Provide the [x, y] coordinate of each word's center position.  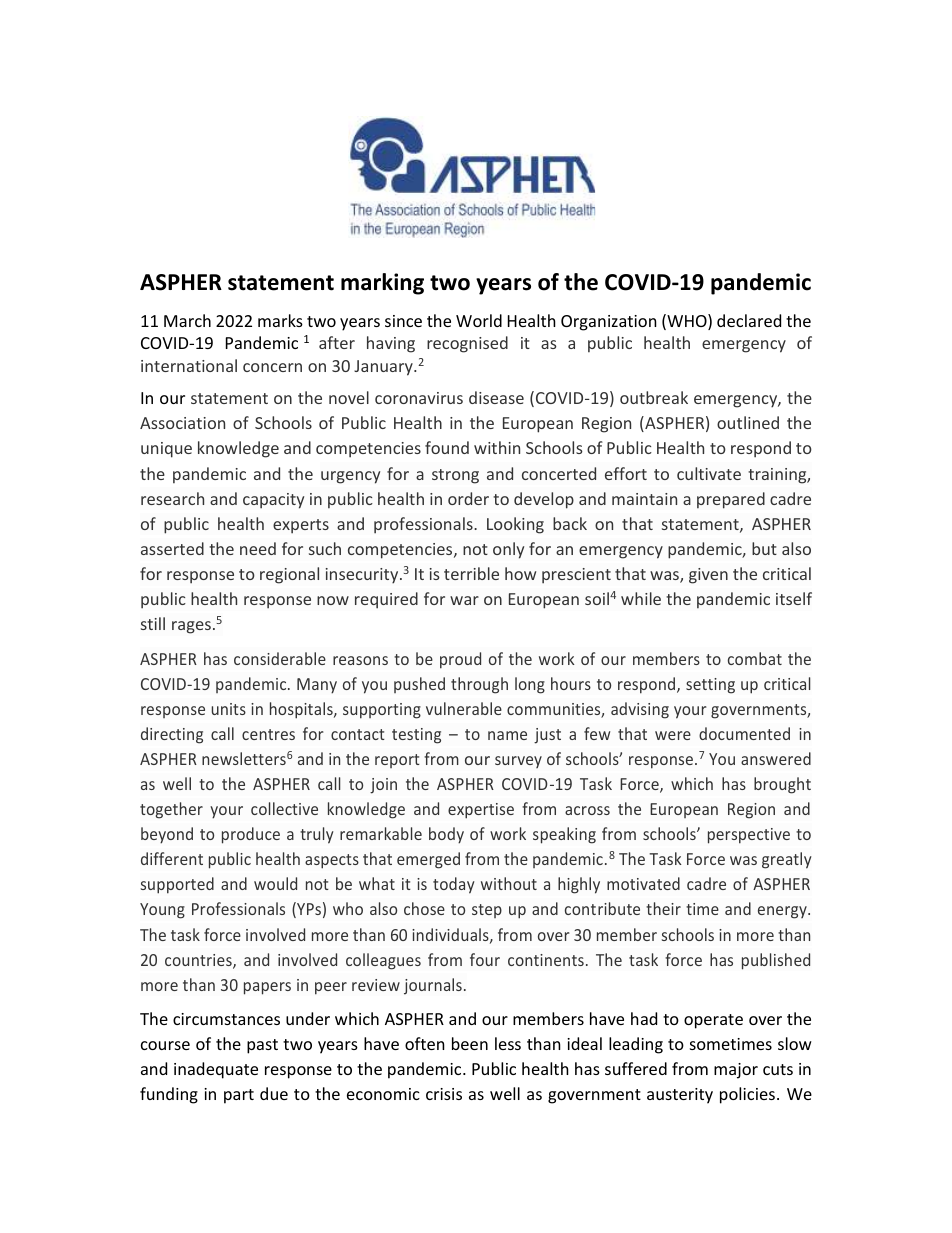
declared [749, 320]
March [187, 320]
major [736, 1071]
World [479, 320]
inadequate [216, 1070]
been [470, 1043]
